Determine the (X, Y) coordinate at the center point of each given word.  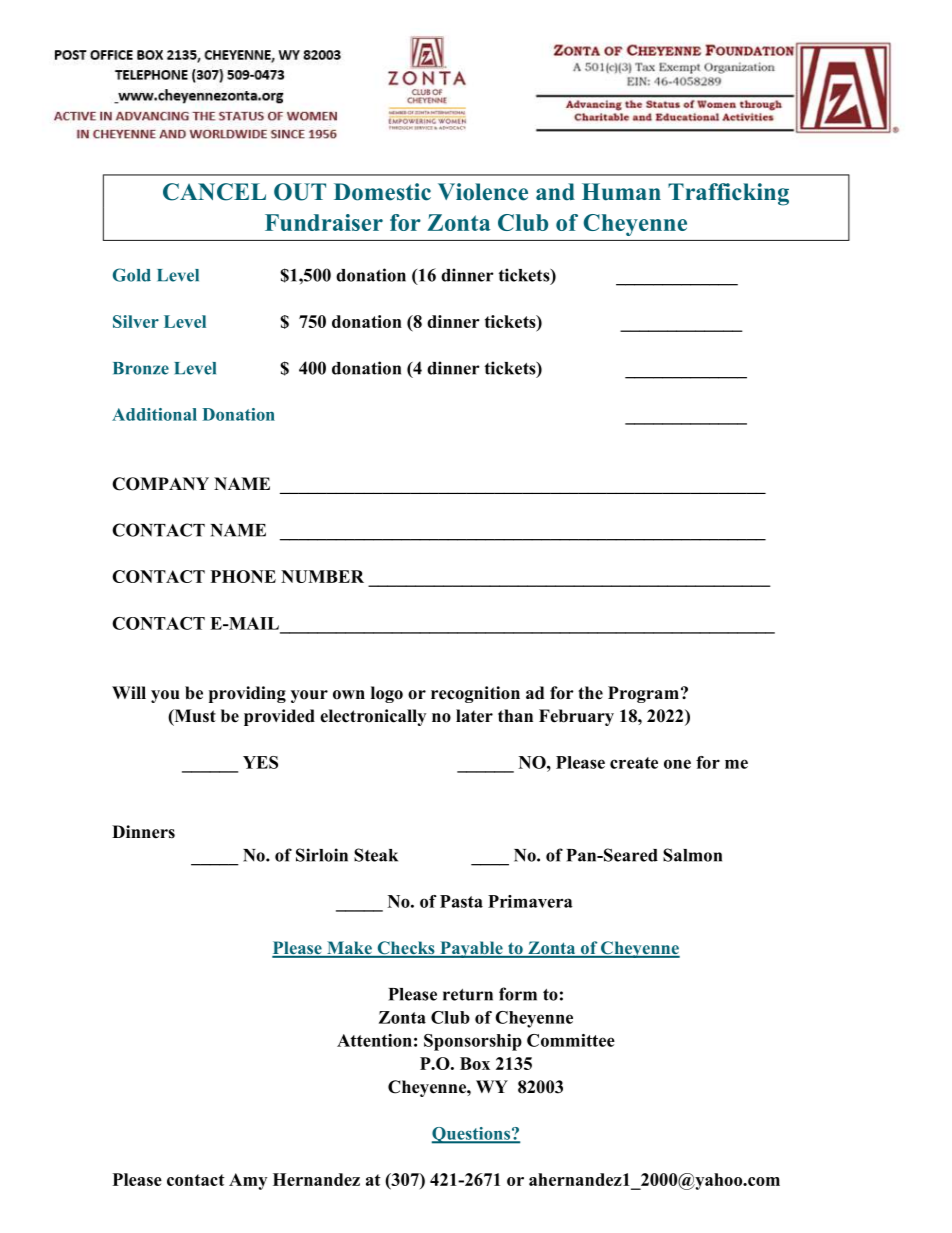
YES (260, 762)
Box (475, 1063)
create (634, 763)
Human (621, 192)
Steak (376, 855)
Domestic (382, 192)
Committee (571, 1040)
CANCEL (214, 192)
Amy (248, 1181)
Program (643, 694)
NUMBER (322, 576)
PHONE (243, 576)
